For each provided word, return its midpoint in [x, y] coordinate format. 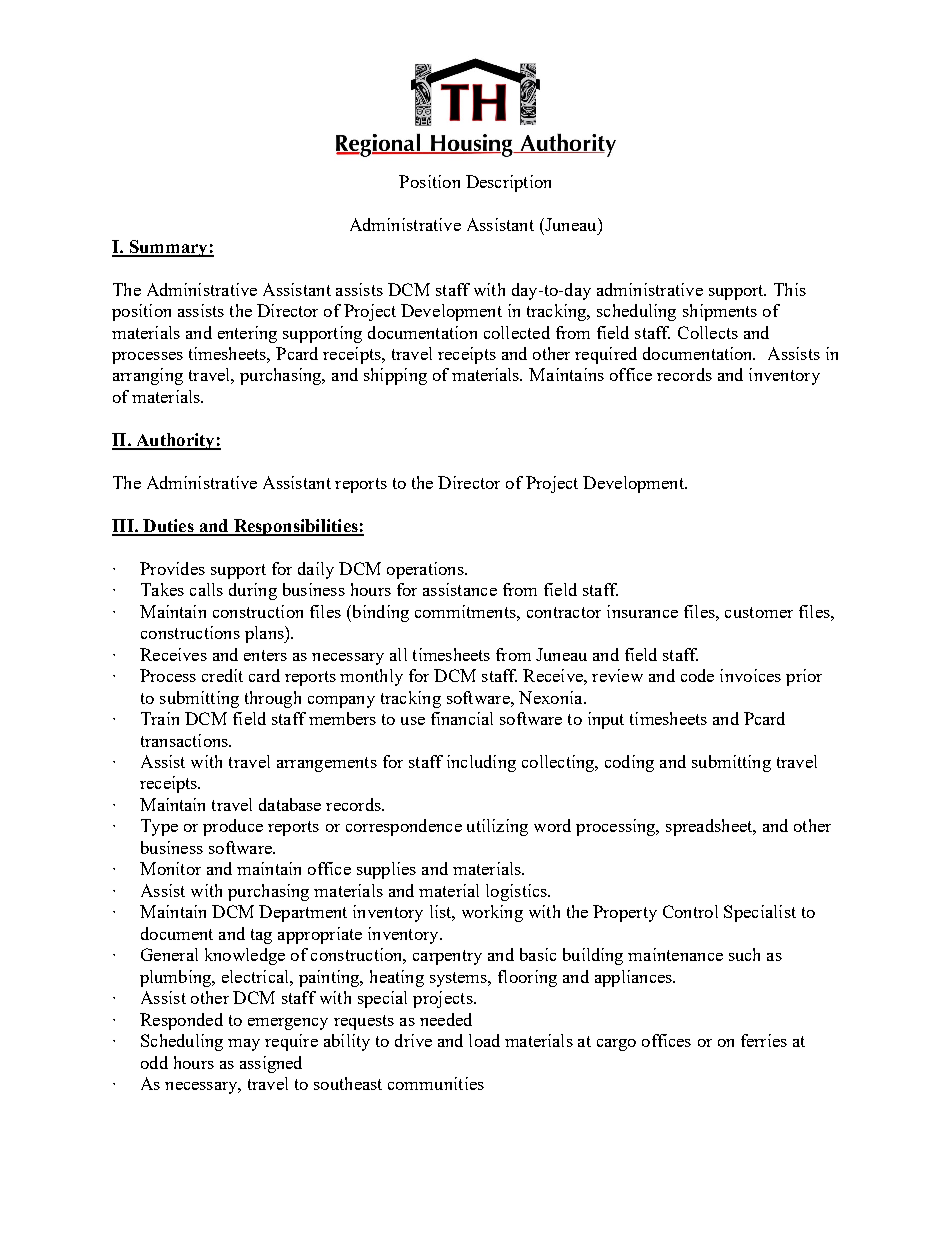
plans [265, 634]
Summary [168, 248]
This [790, 289]
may [244, 1045]
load [484, 1040]
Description [508, 183]
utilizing [497, 827]
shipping [395, 376]
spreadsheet [710, 827]
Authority [175, 441]
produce [233, 827]
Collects [708, 332]
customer [759, 612]
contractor [564, 612]
